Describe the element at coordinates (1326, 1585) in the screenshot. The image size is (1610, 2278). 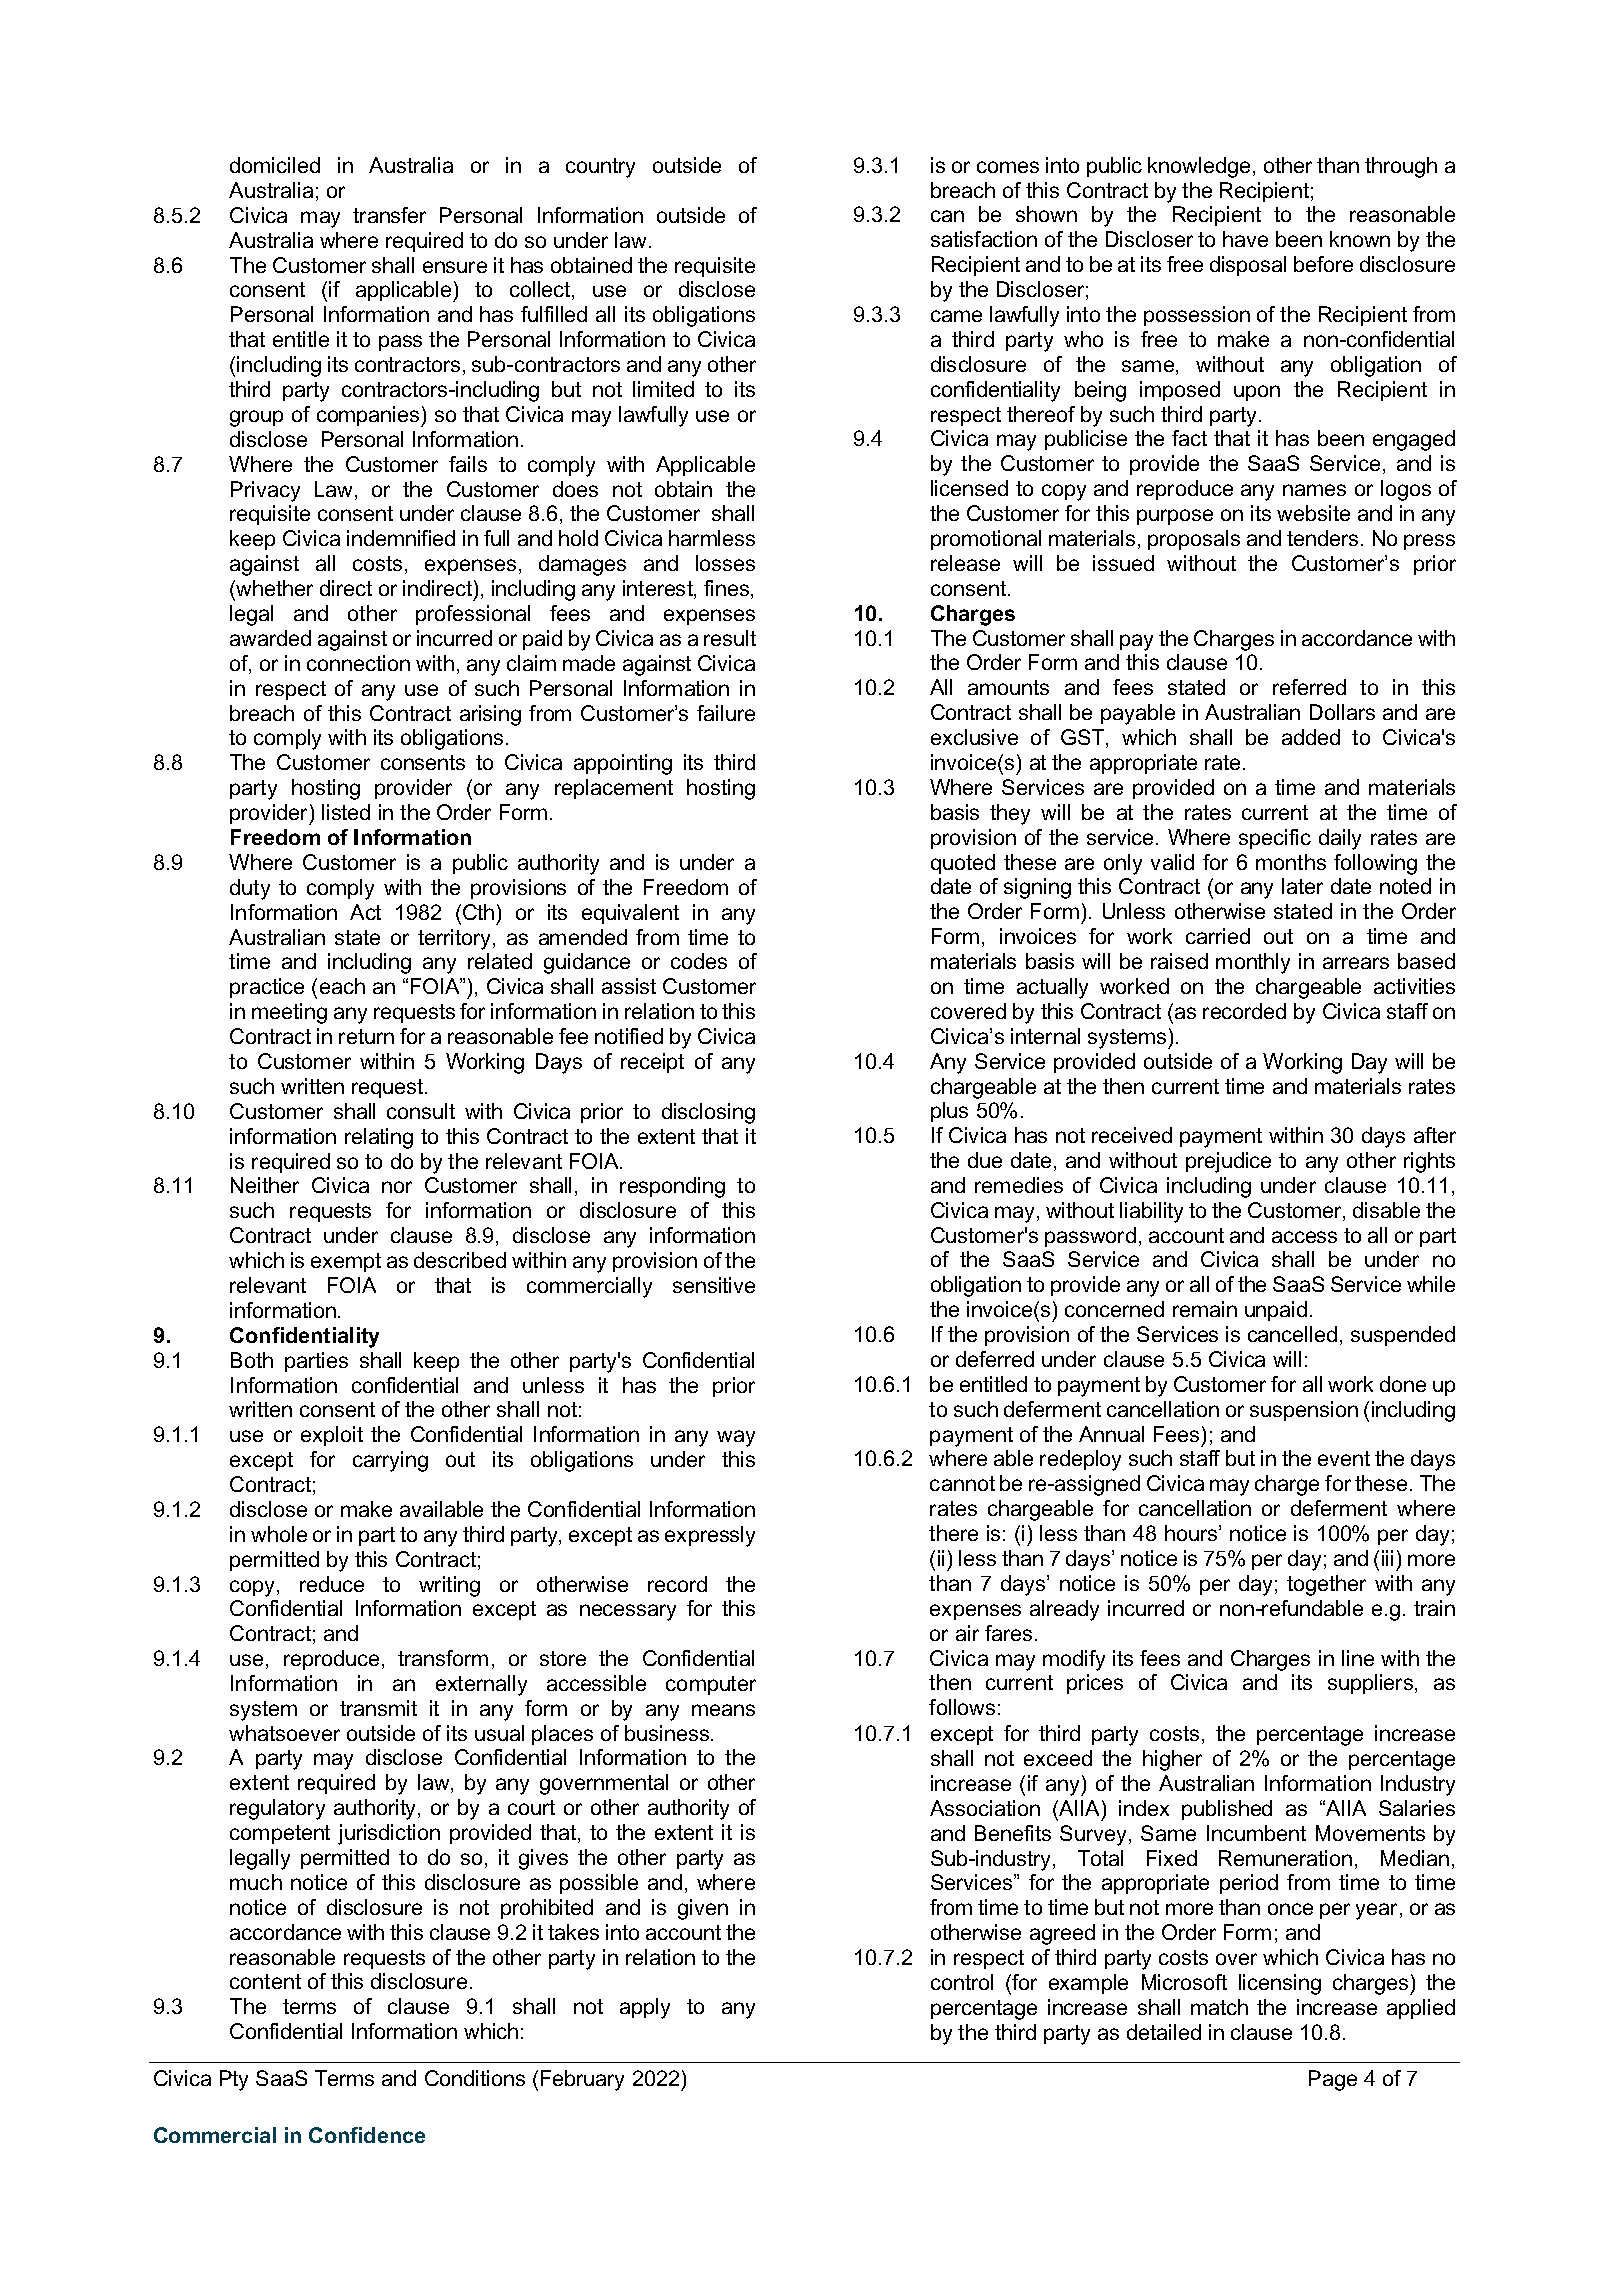
I see `together` at that location.
